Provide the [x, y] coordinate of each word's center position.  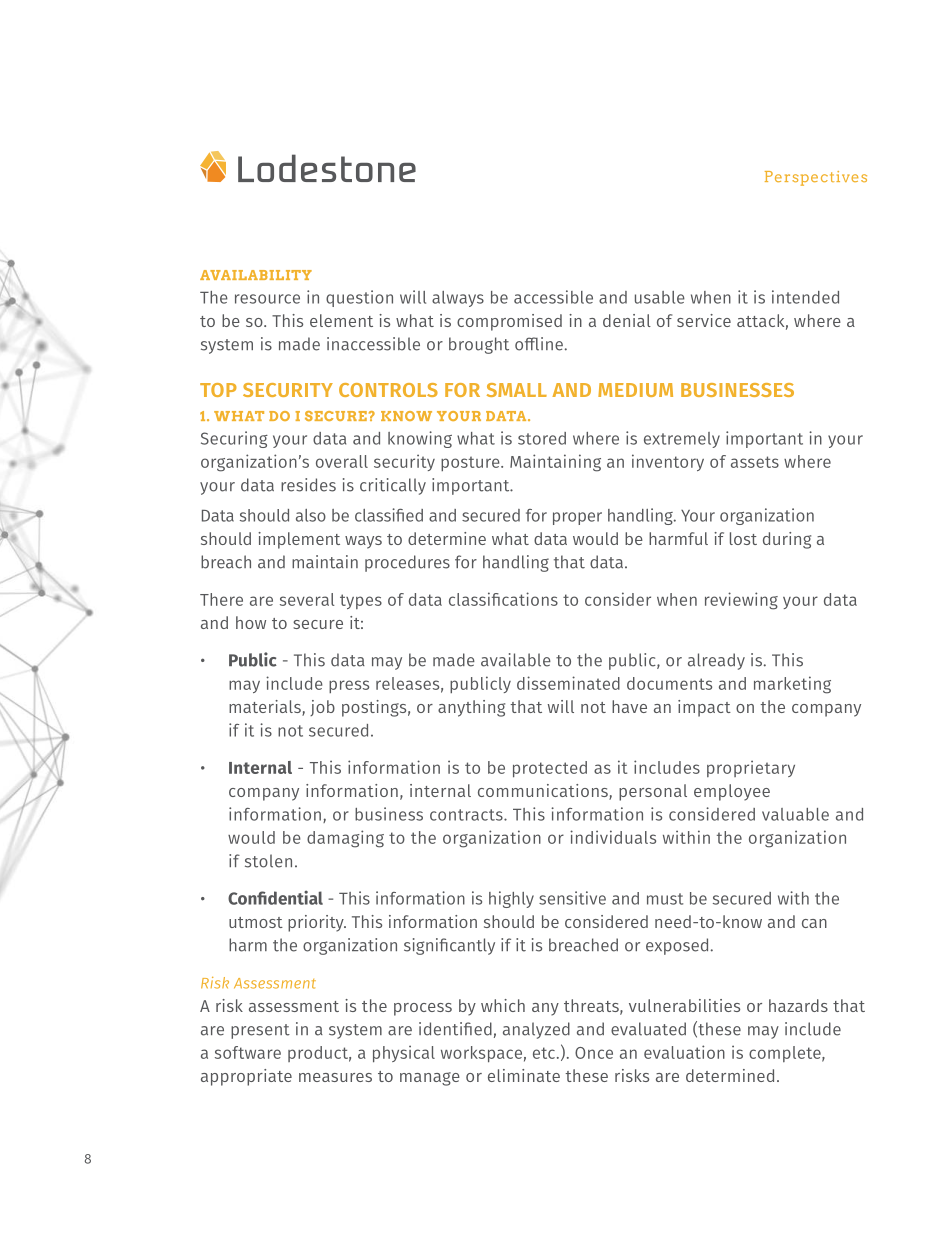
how [251, 622]
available [516, 660]
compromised [509, 322]
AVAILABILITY [256, 275]
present [260, 1031]
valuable [795, 814]
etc [544, 1053]
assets [755, 462]
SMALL [517, 390]
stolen [268, 861]
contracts [467, 815]
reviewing [741, 601]
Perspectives [816, 178]
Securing [234, 439]
